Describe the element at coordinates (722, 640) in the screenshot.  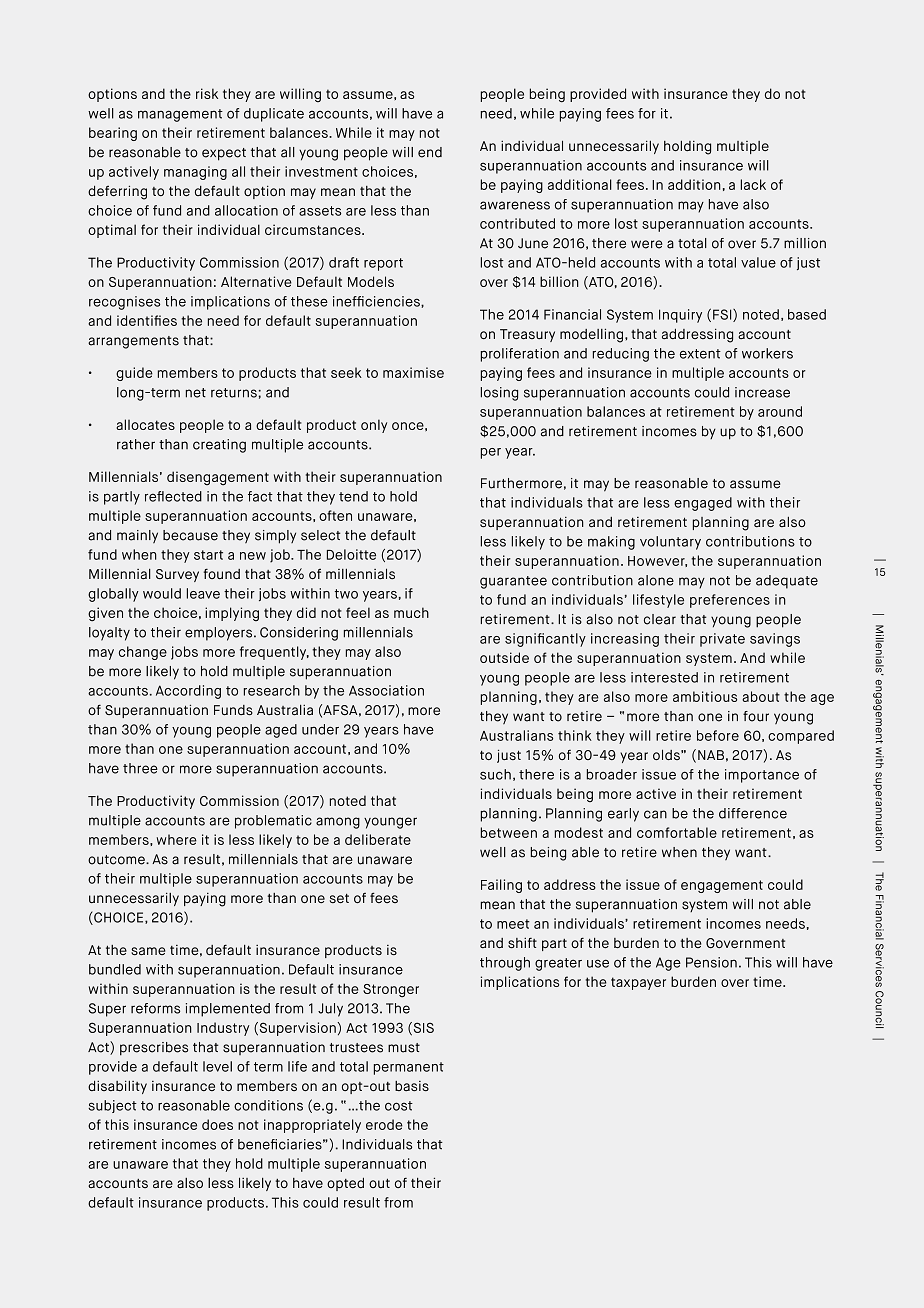
I see `private` at that location.
